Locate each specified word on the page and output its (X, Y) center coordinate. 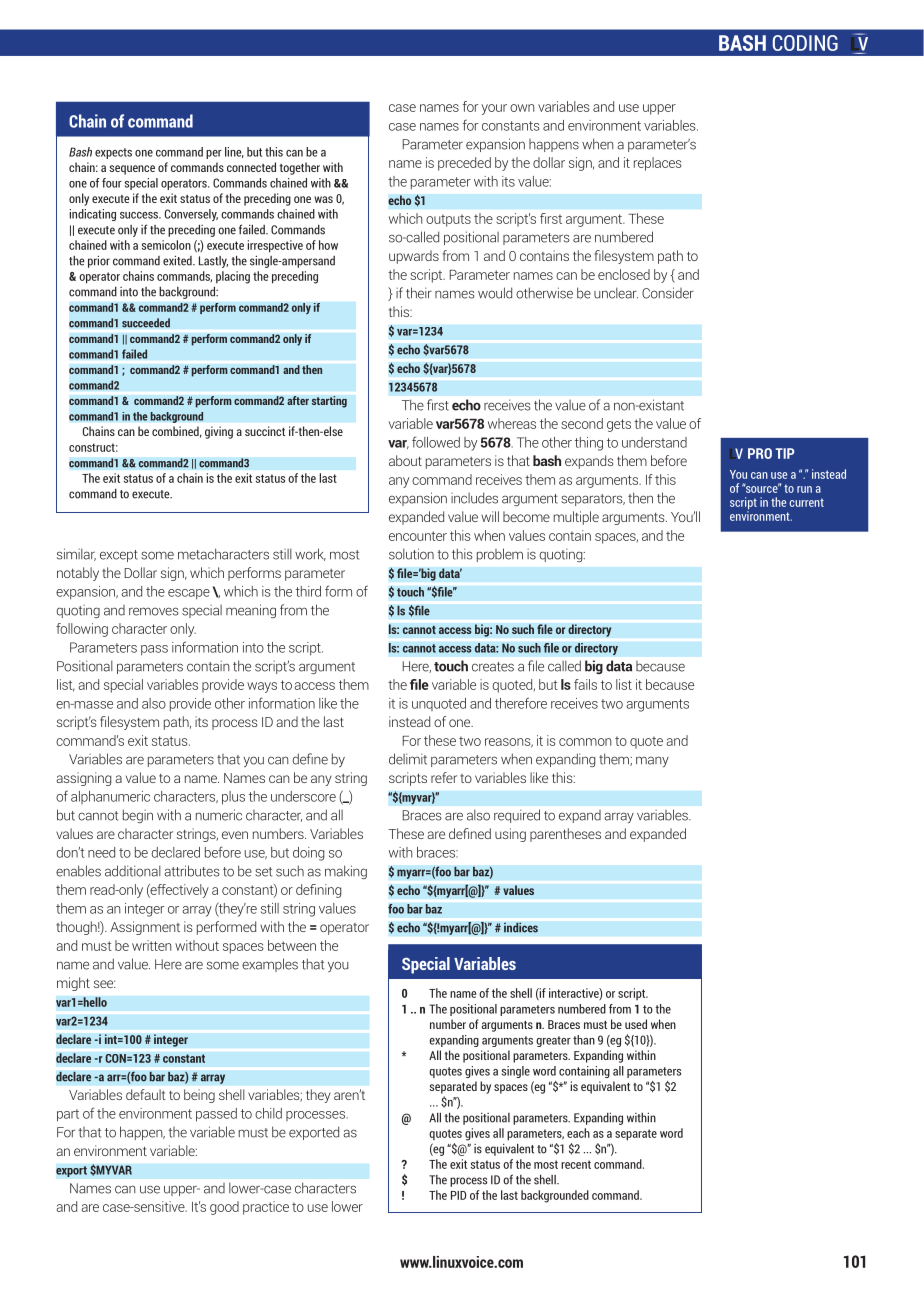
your (494, 109)
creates (493, 667)
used (636, 1024)
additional (133, 871)
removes (154, 611)
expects (113, 153)
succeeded (146, 323)
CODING (805, 43)
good (224, 1208)
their (419, 293)
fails (585, 684)
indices (521, 927)
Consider (668, 293)
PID (458, 1195)
